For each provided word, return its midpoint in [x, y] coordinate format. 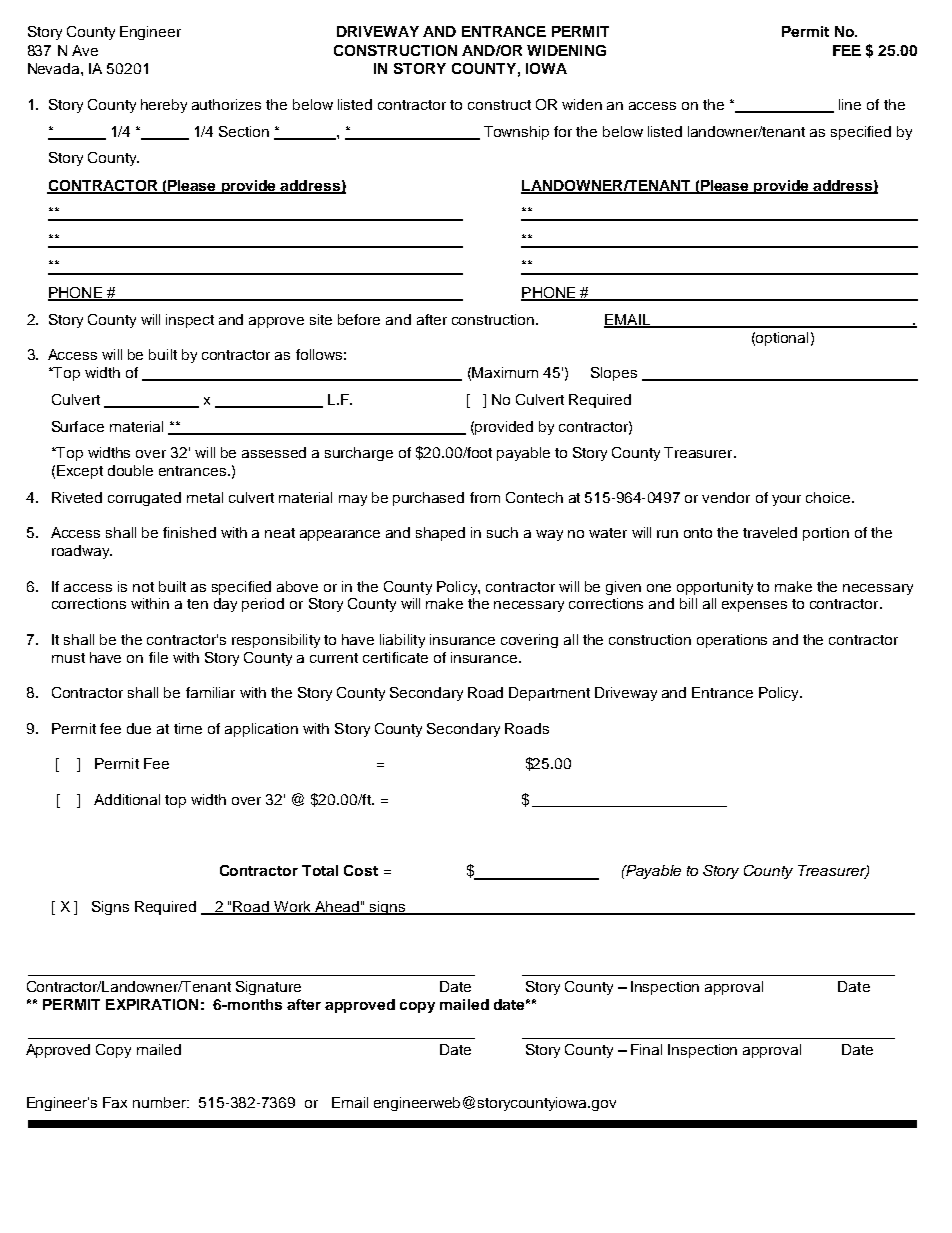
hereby [164, 106]
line [850, 104]
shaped [440, 534]
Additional [127, 799]
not [143, 587]
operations [732, 641]
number [161, 1102]
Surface [78, 426]
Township [516, 133]
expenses [754, 606]
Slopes [614, 374]
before [359, 319]
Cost [361, 870]
